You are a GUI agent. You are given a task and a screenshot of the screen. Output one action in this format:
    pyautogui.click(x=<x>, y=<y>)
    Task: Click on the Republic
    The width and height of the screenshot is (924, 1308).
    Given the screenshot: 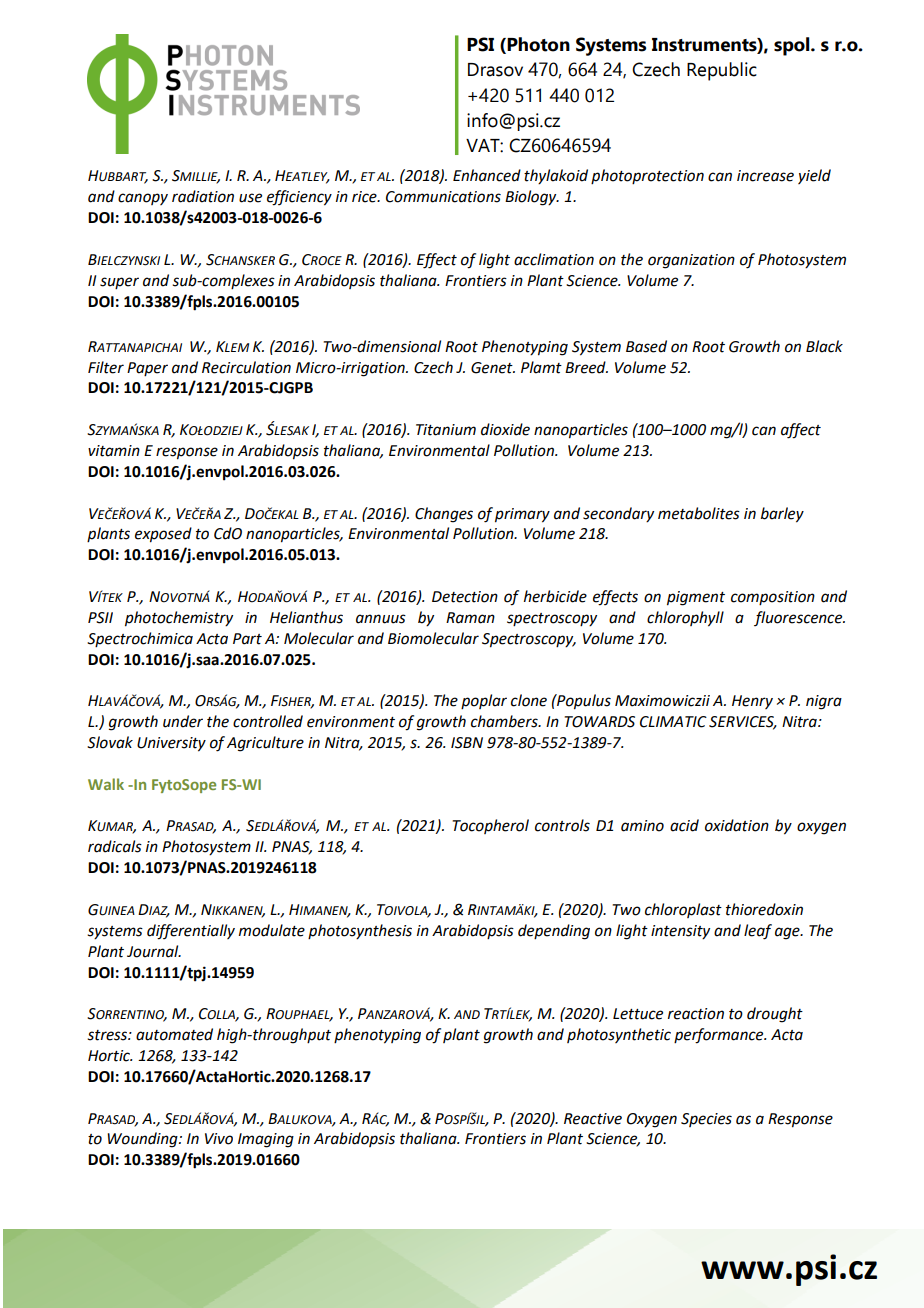 What is the action you would take?
    pyautogui.click(x=722, y=71)
